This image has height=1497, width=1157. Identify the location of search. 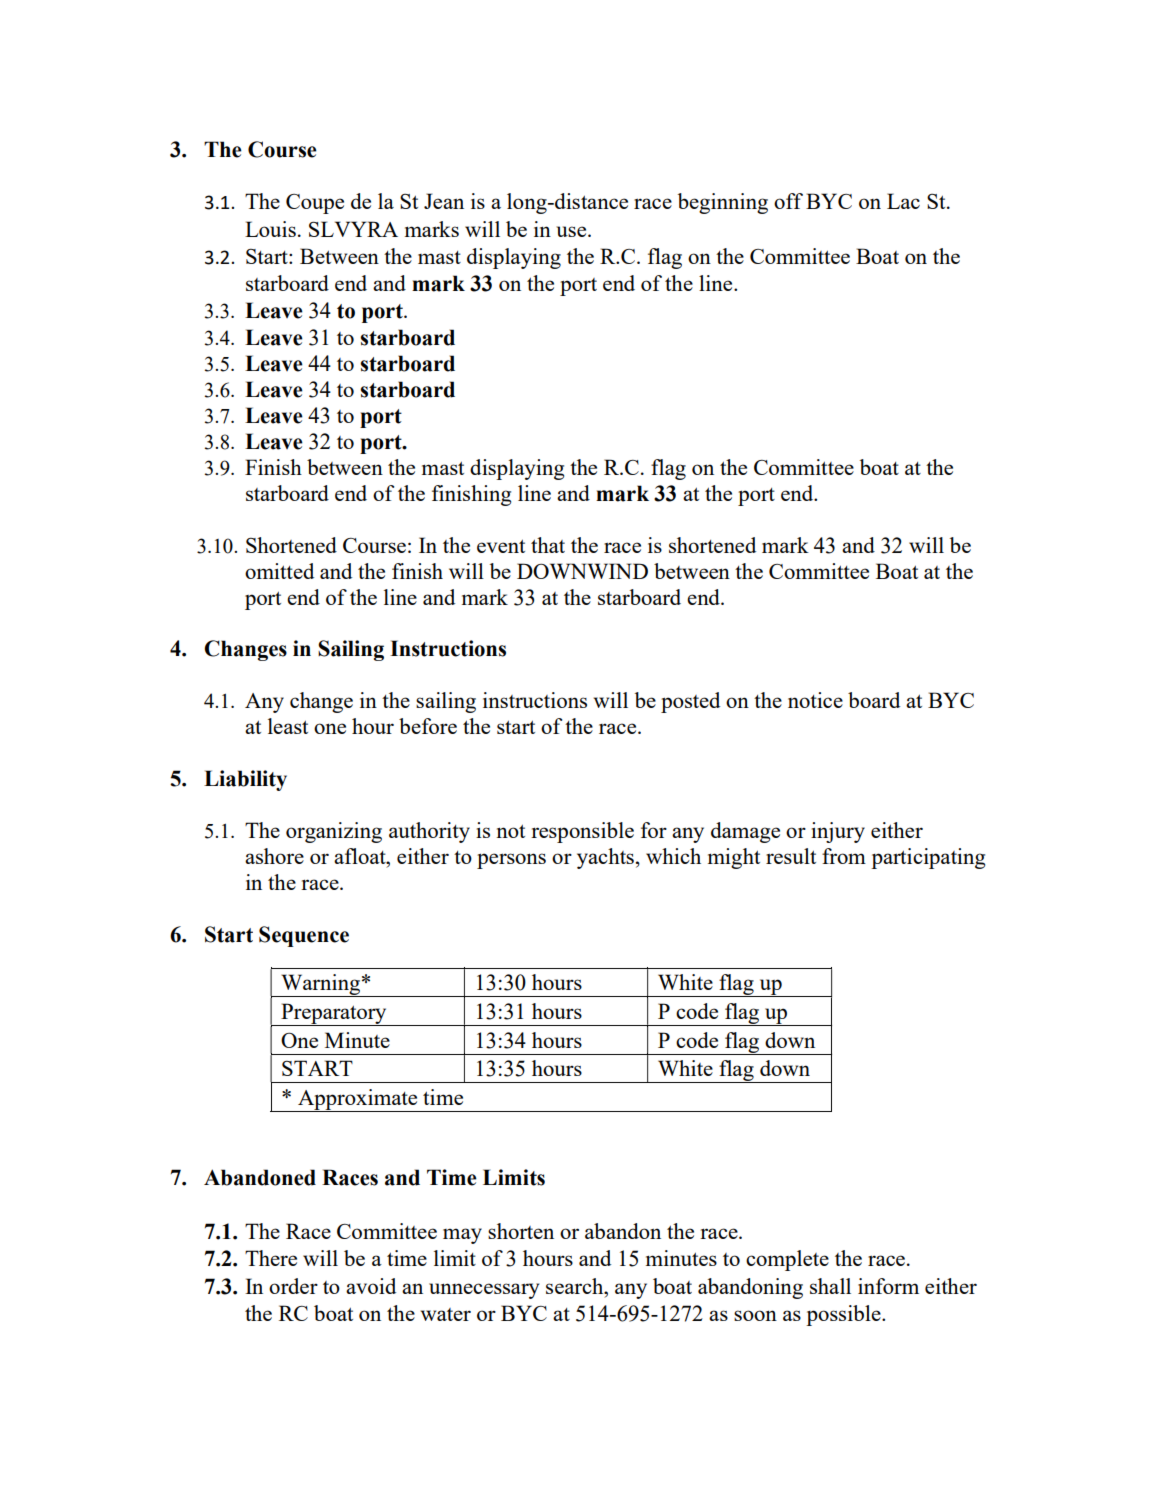
(576, 1286).
